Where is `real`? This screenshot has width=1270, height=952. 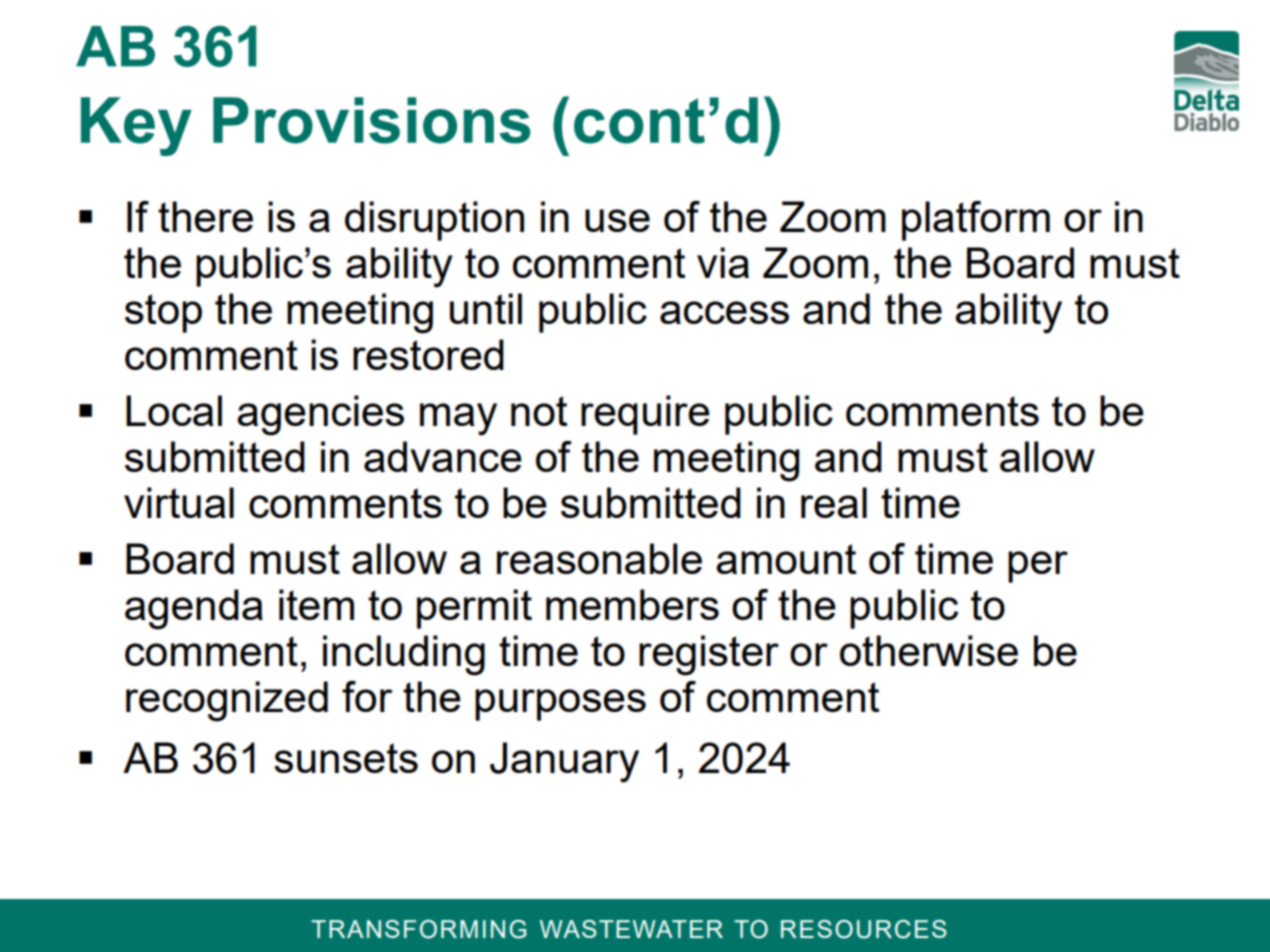
real is located at coordinates (834, 502).
